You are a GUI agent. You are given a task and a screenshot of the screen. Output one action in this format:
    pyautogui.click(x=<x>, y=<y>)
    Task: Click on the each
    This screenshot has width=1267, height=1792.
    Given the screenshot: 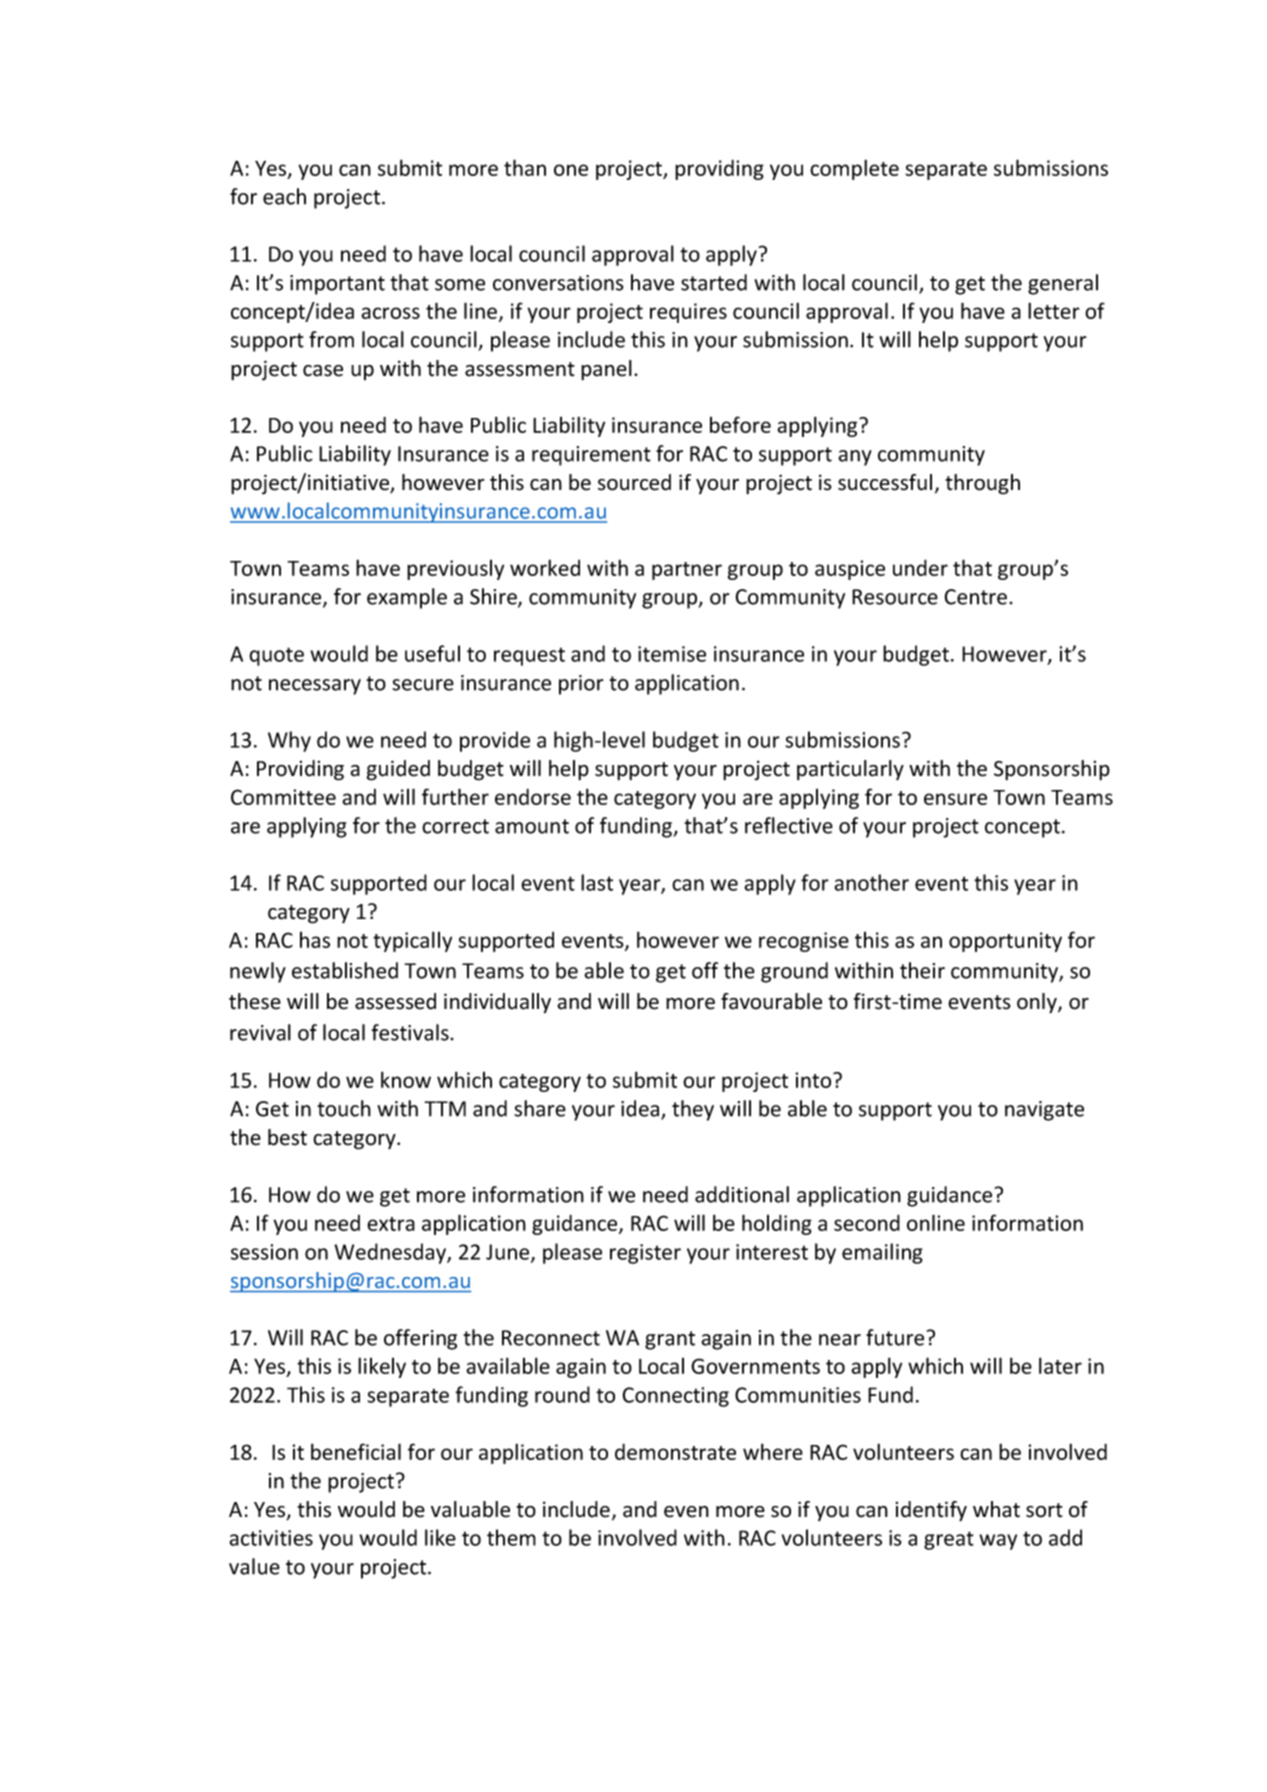 What is the action you would take?
    pyautogui.click(x=284, y=196)
